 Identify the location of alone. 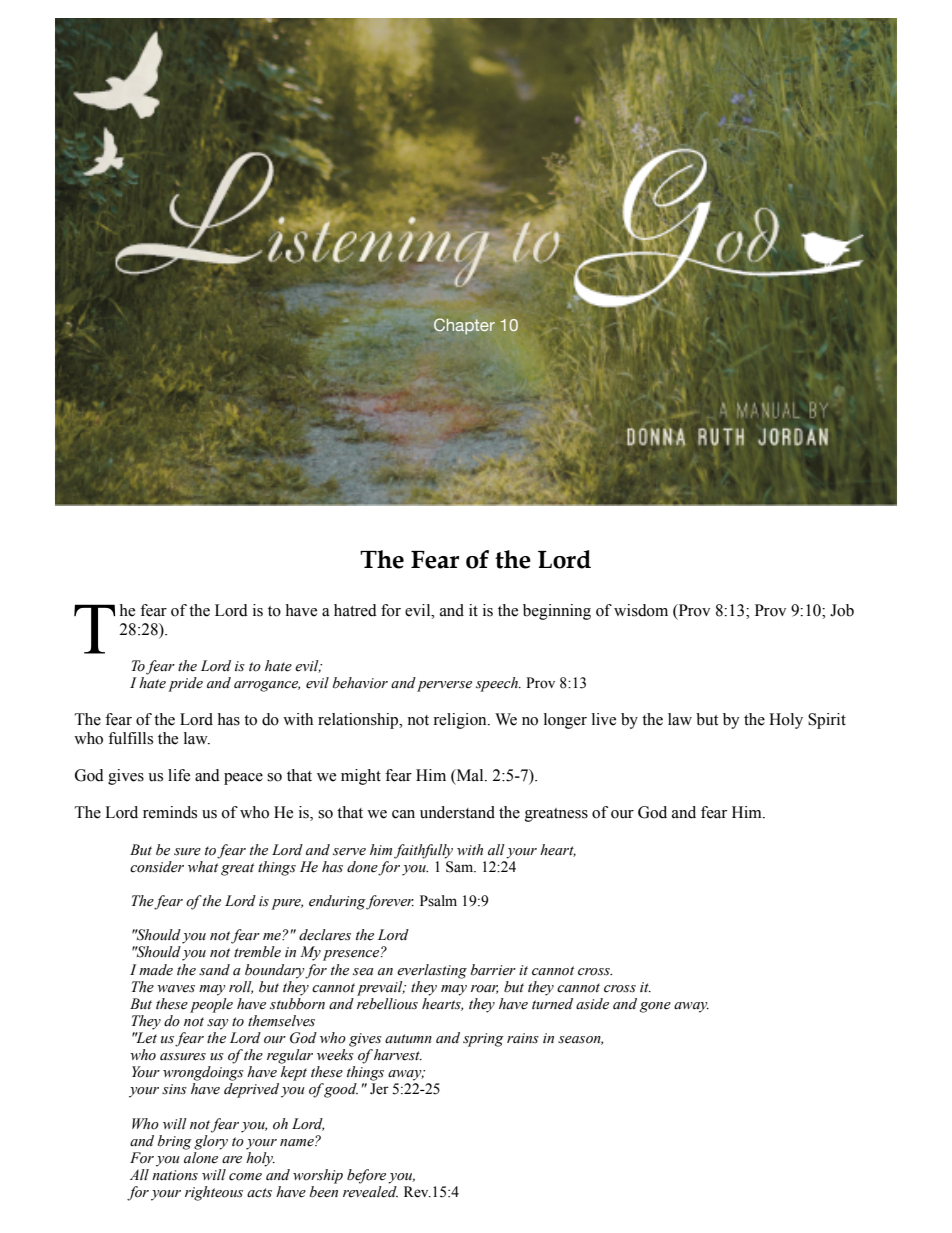
(201, 1158).
